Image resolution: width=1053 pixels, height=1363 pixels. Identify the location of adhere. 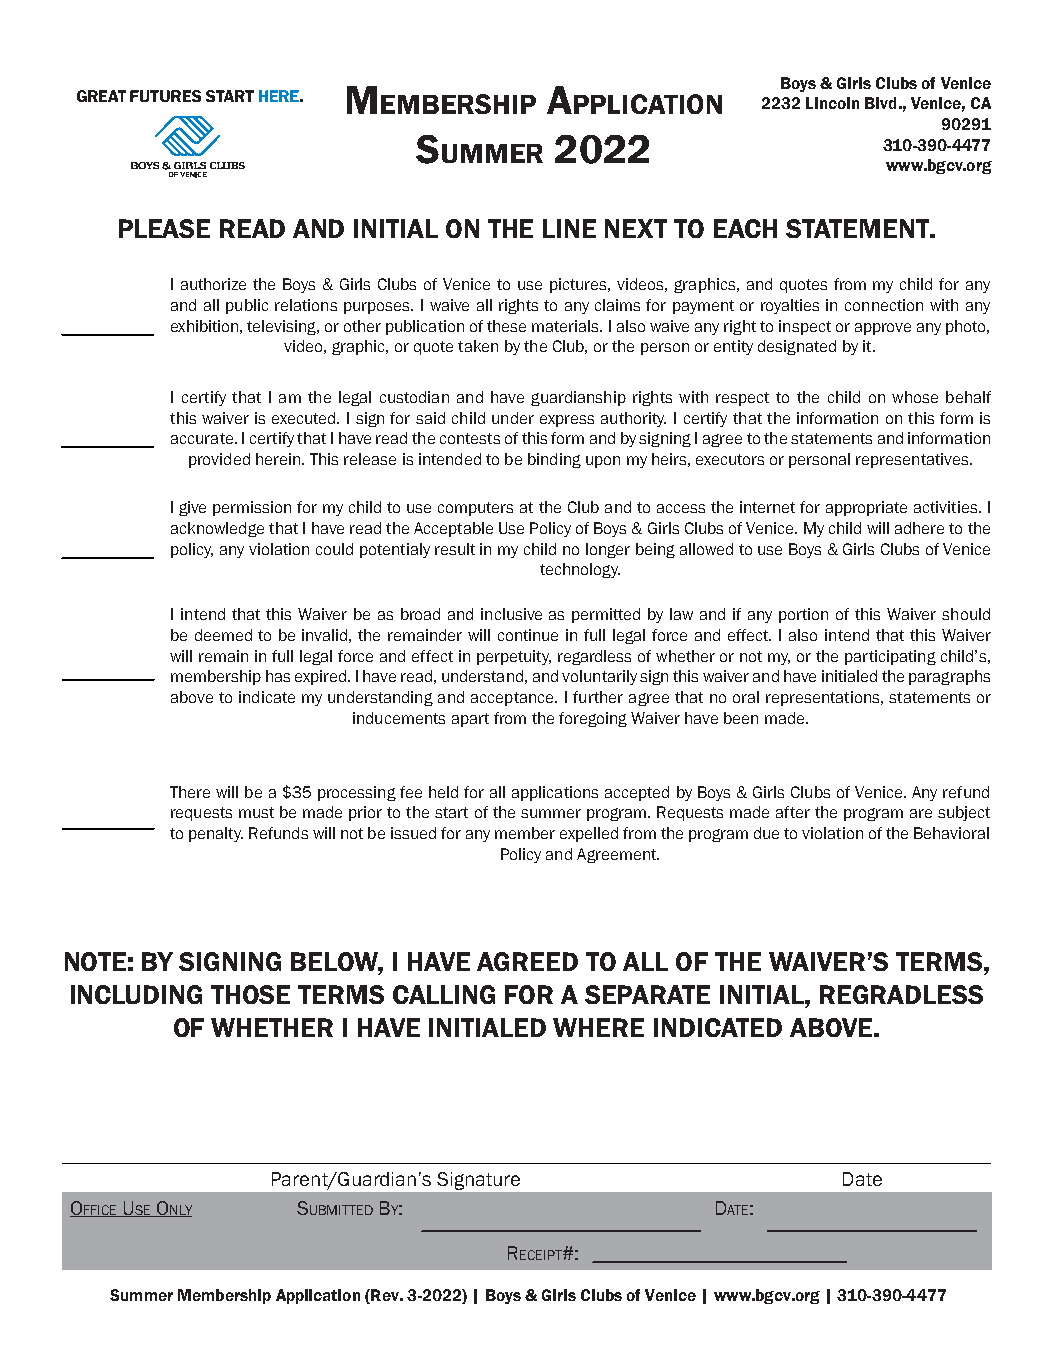
(919, 528).
